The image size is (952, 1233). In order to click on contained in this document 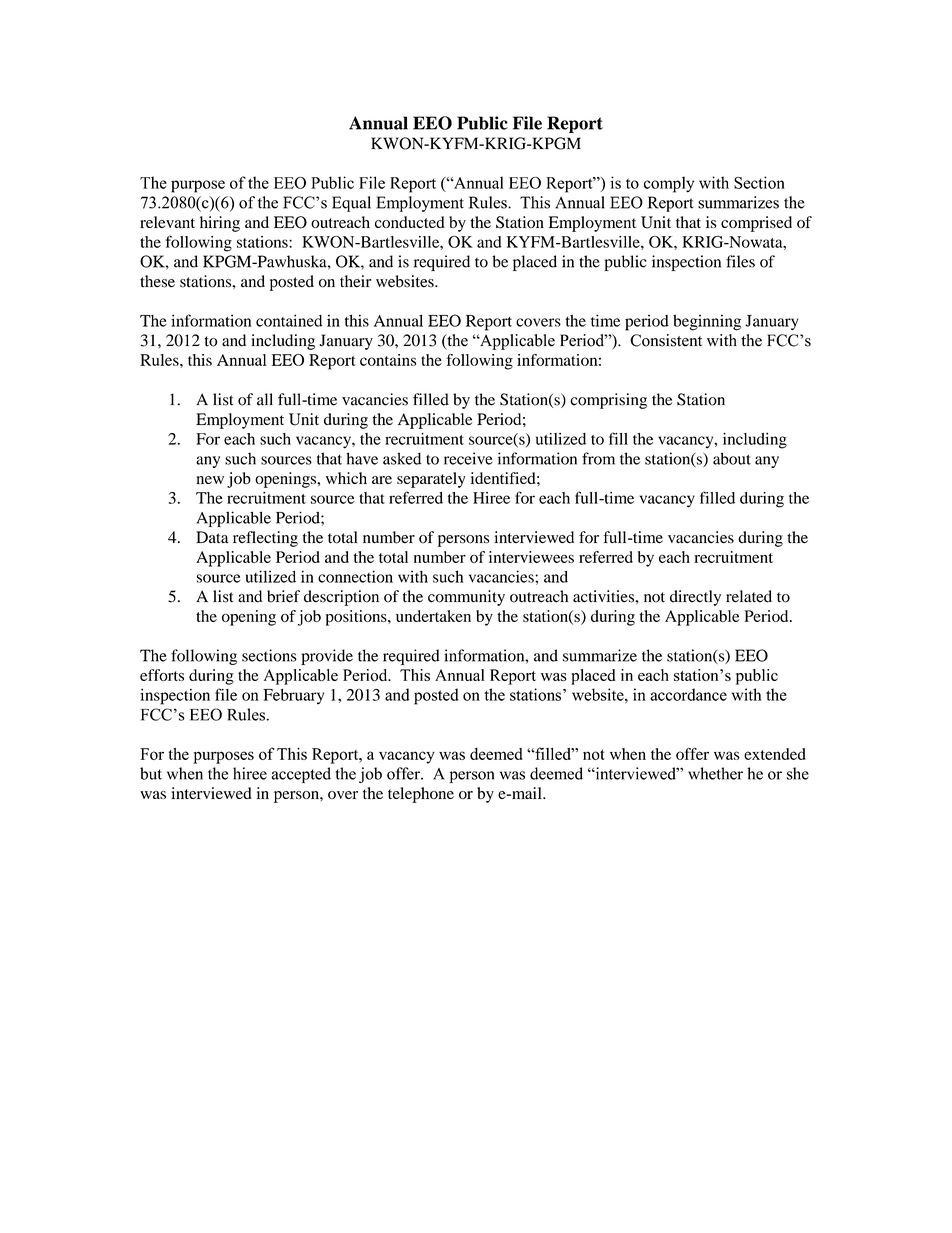, I will do `click(289, 320)`.
